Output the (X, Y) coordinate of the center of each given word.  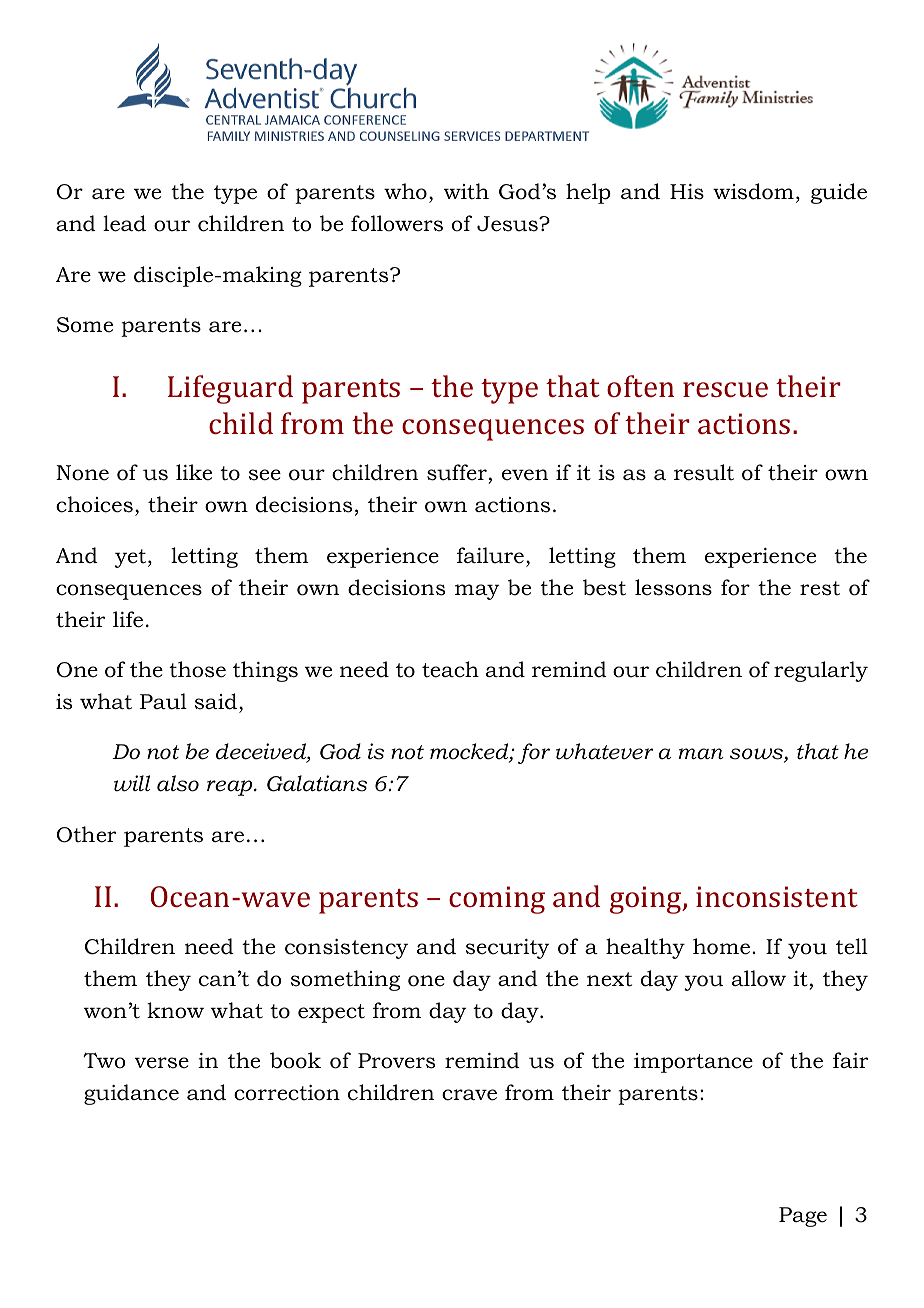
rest (820, 588)
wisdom (753, 191)
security (507, 949)
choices (94, 504)
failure (490, 555)
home (721, 946)
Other (86, 834)
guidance (131, 1094)
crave (469, 1095)
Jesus (508, 224)
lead (124, 223)
